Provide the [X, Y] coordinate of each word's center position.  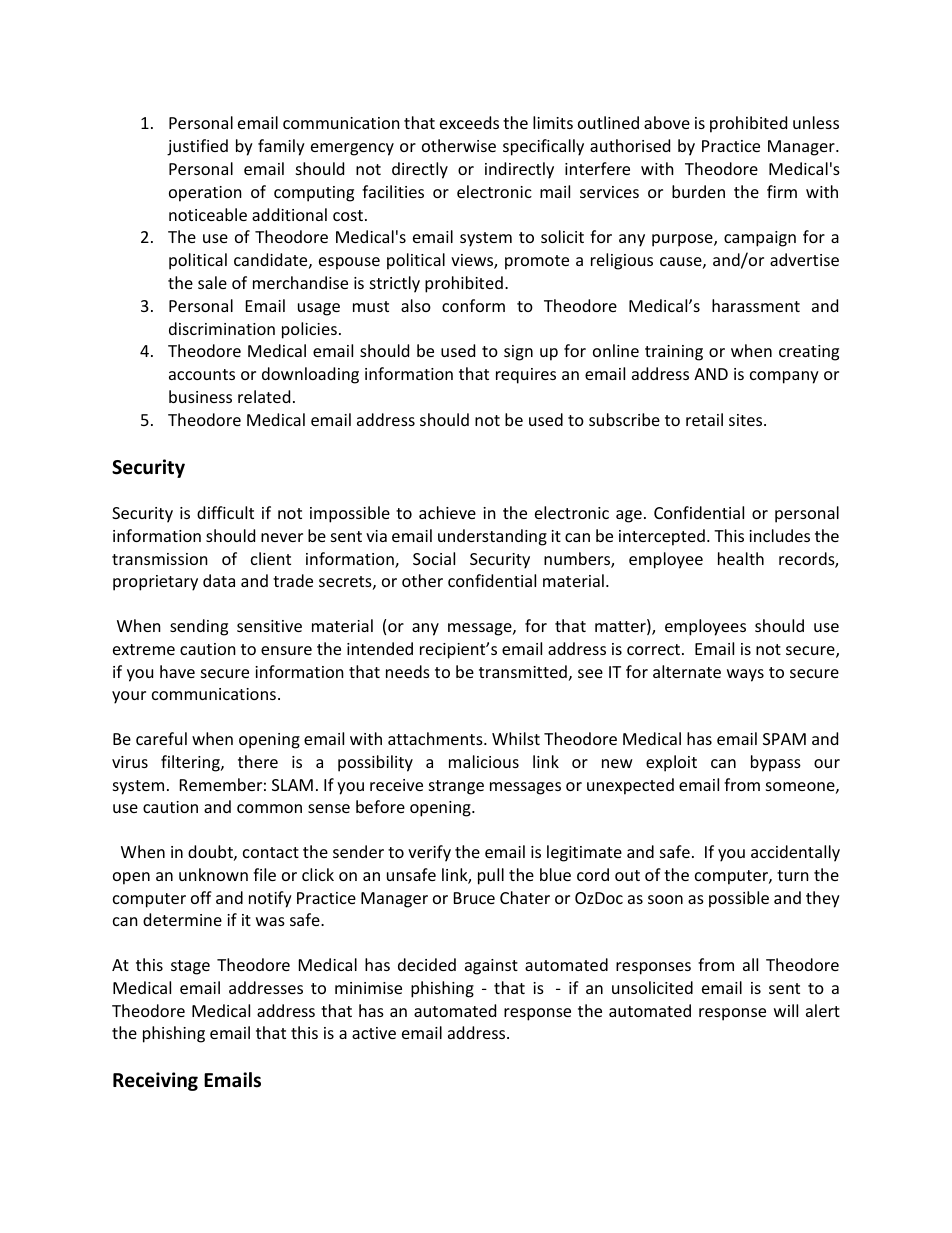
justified [197, 147]
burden [698, 191]
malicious [484, 761]
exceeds [469, 122]
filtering [191, 763]
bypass [776, 763]
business [200, 396]
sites [747, 420]
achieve [447, 512]
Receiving [155, 1081]
